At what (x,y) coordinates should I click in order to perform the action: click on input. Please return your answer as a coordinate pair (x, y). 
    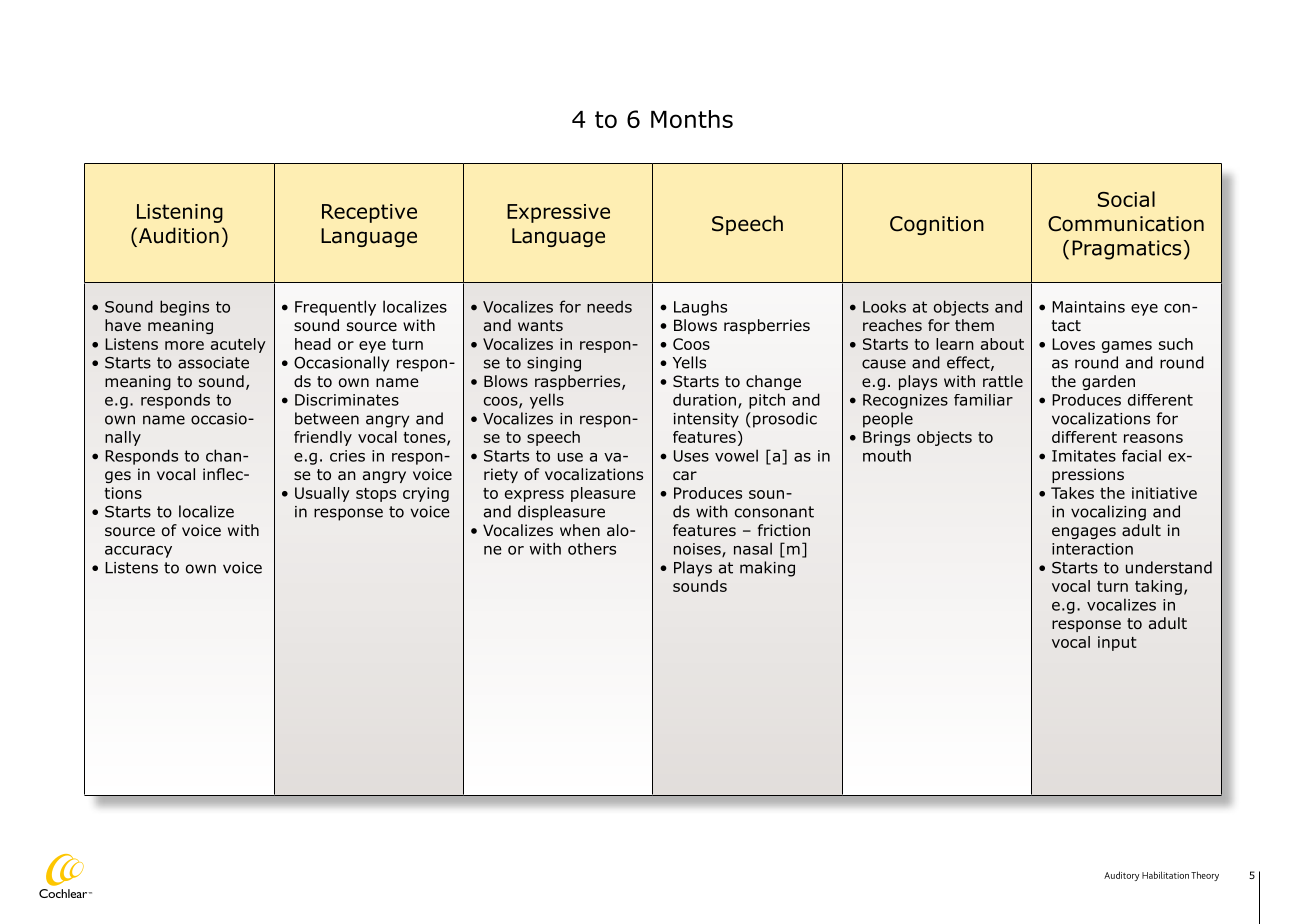
    Looking at the image, I should click on (1117, 643).
